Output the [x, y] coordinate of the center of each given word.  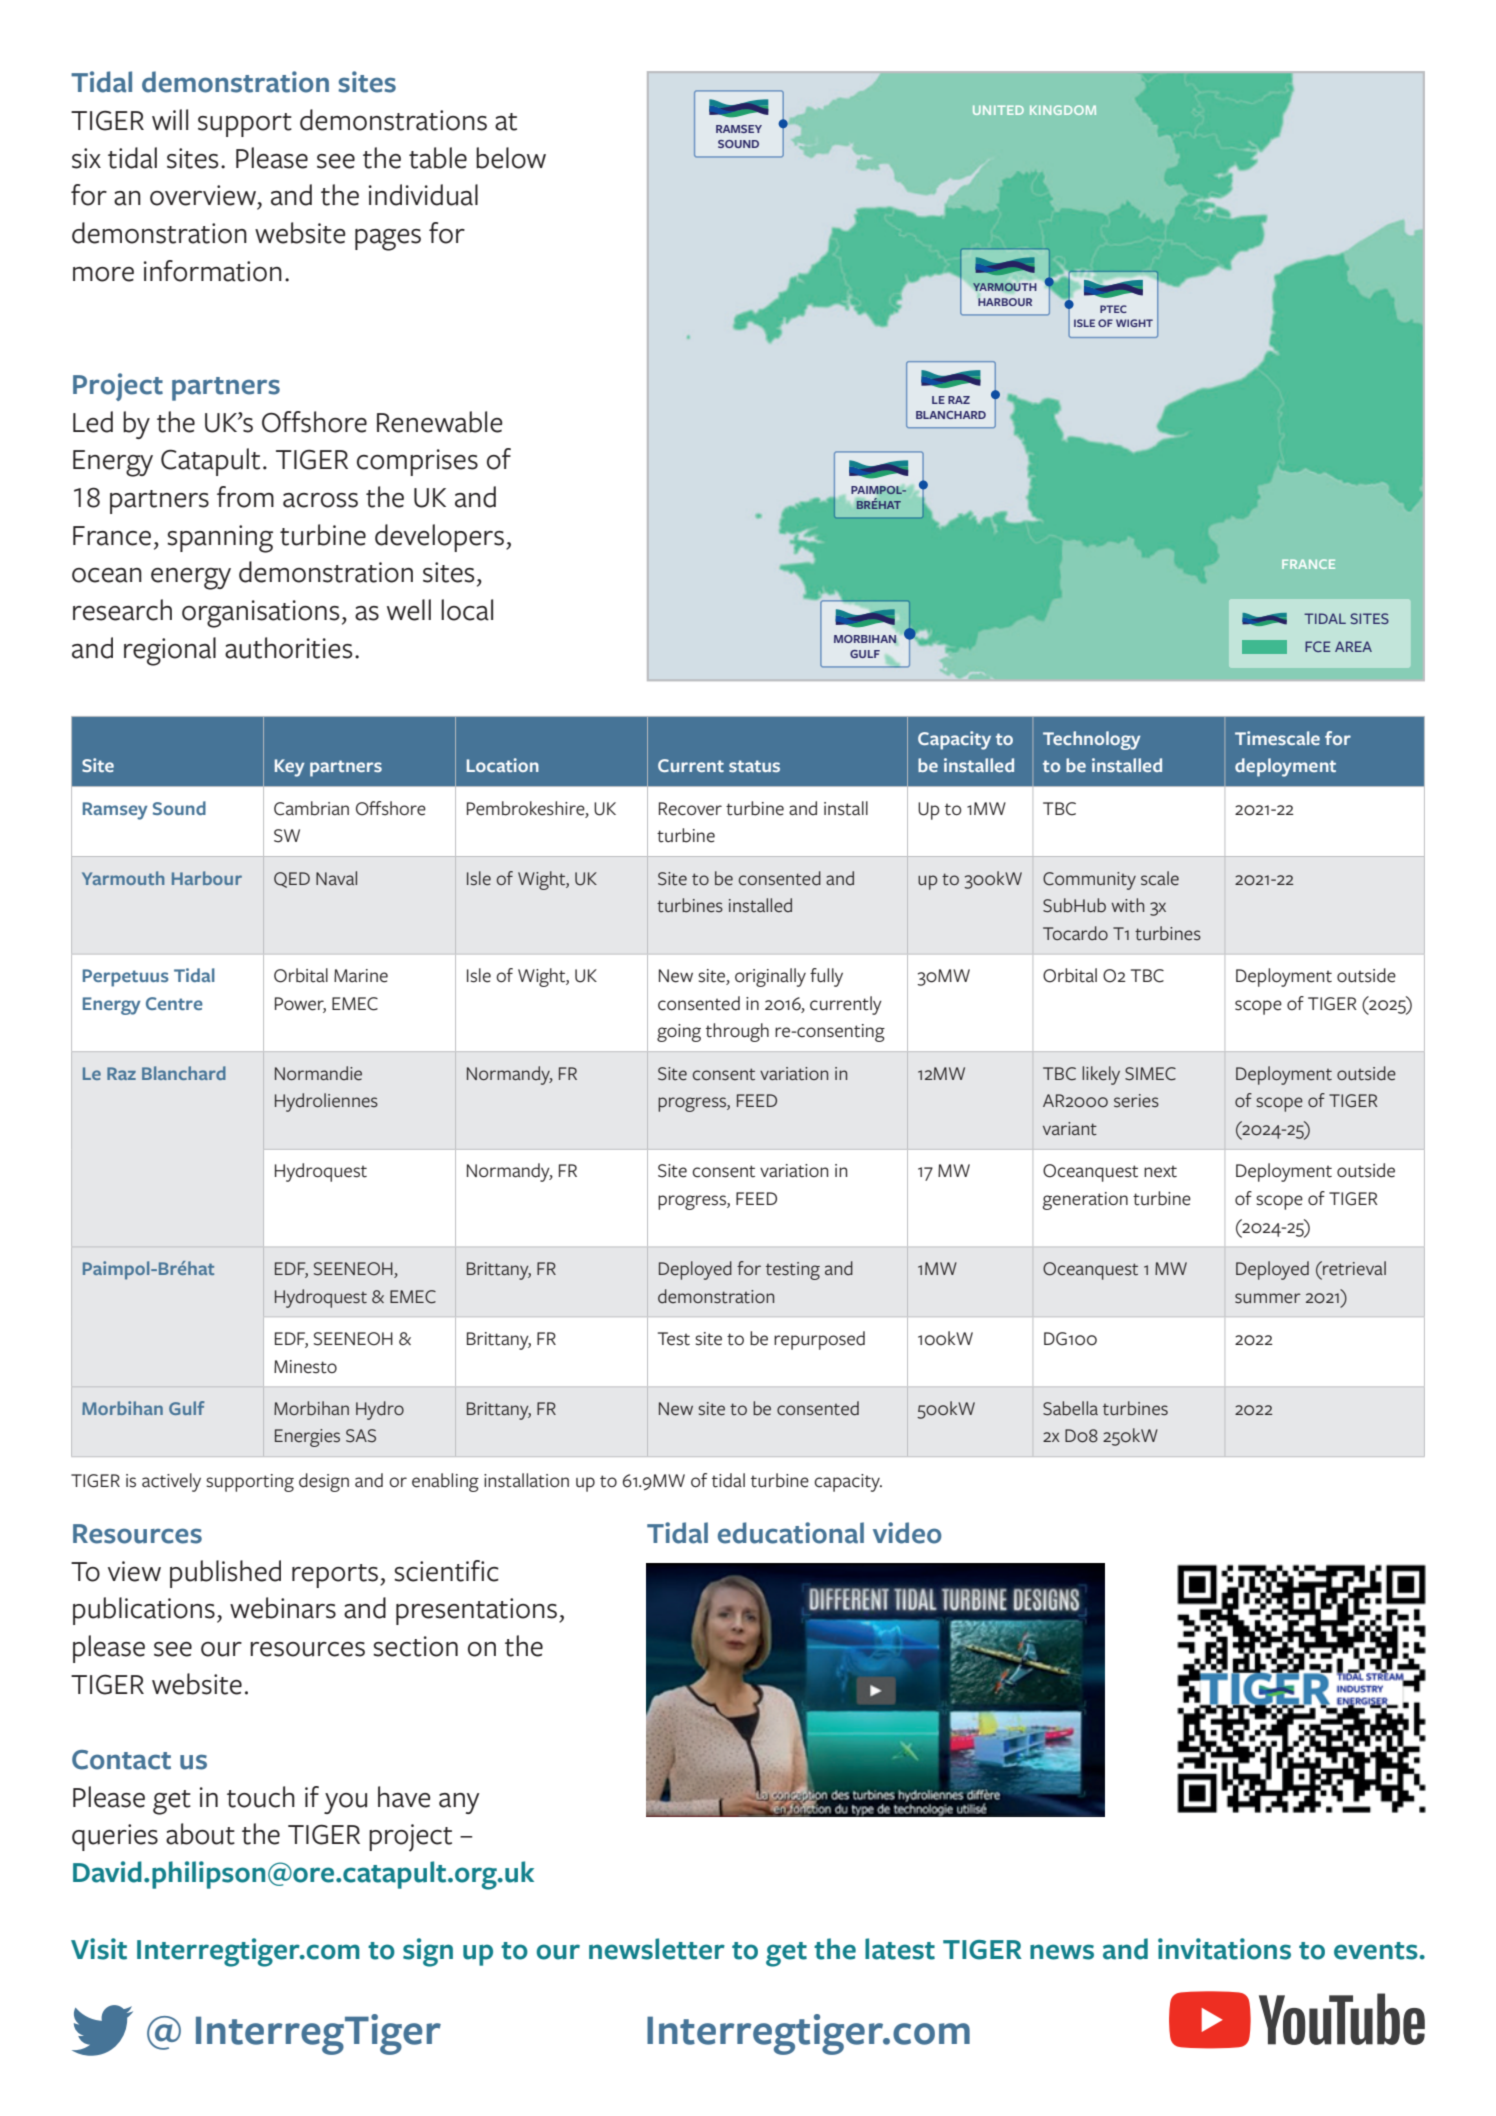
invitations [1224, 1949]
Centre [174, 1003]
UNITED [998, 110]
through [737, 1032]
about [200, 1834]
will [170, 119]
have [404, 1797]
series [1136, 1101]
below [511, 158]
